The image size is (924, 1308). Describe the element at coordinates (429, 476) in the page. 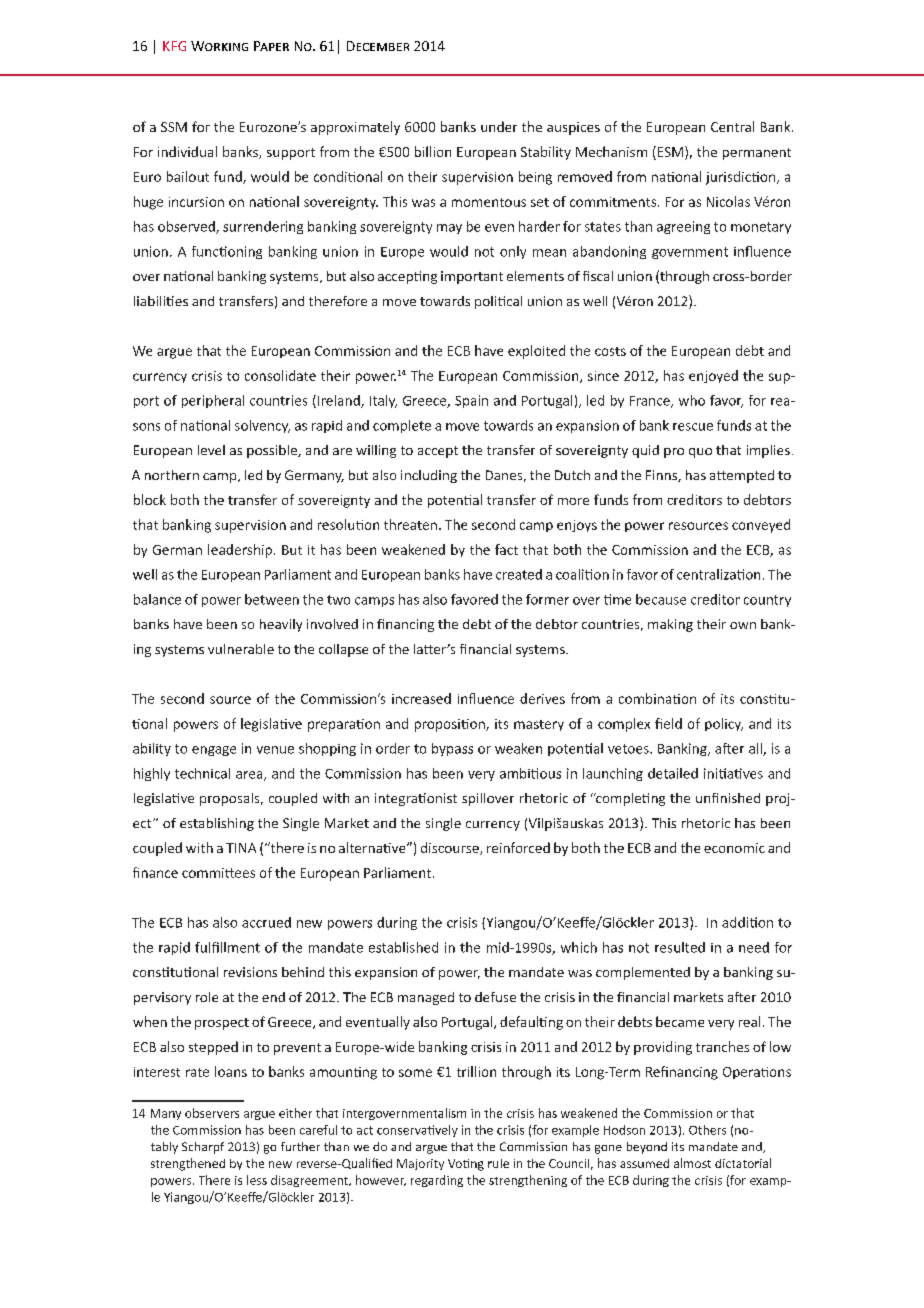

I see `including` at that location.
